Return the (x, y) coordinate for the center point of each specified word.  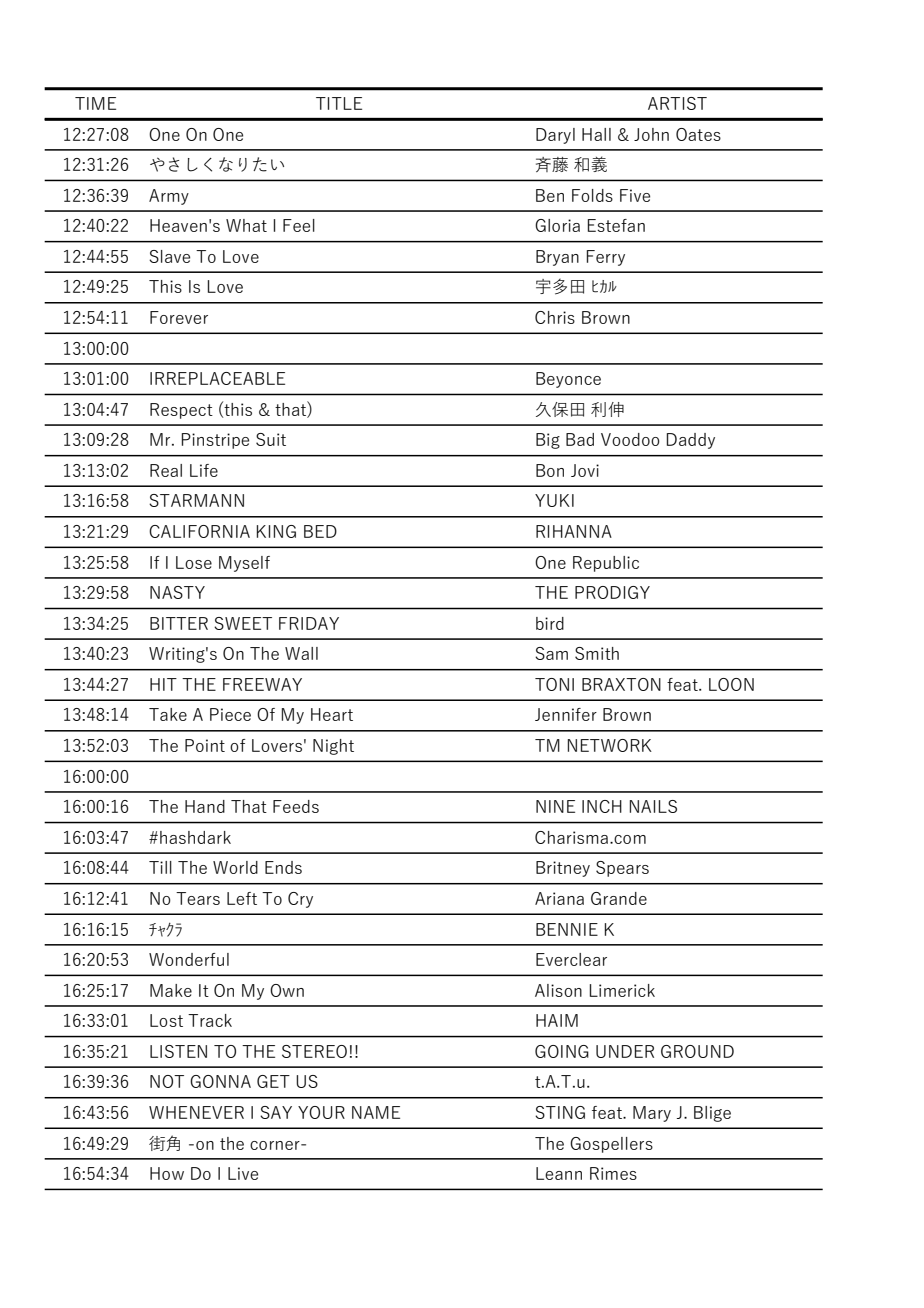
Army (169, 197)
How (167, 1173)
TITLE (339, 103)
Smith (597, 653)
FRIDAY (309, 623)
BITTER (179, 623)
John (651, 134)
